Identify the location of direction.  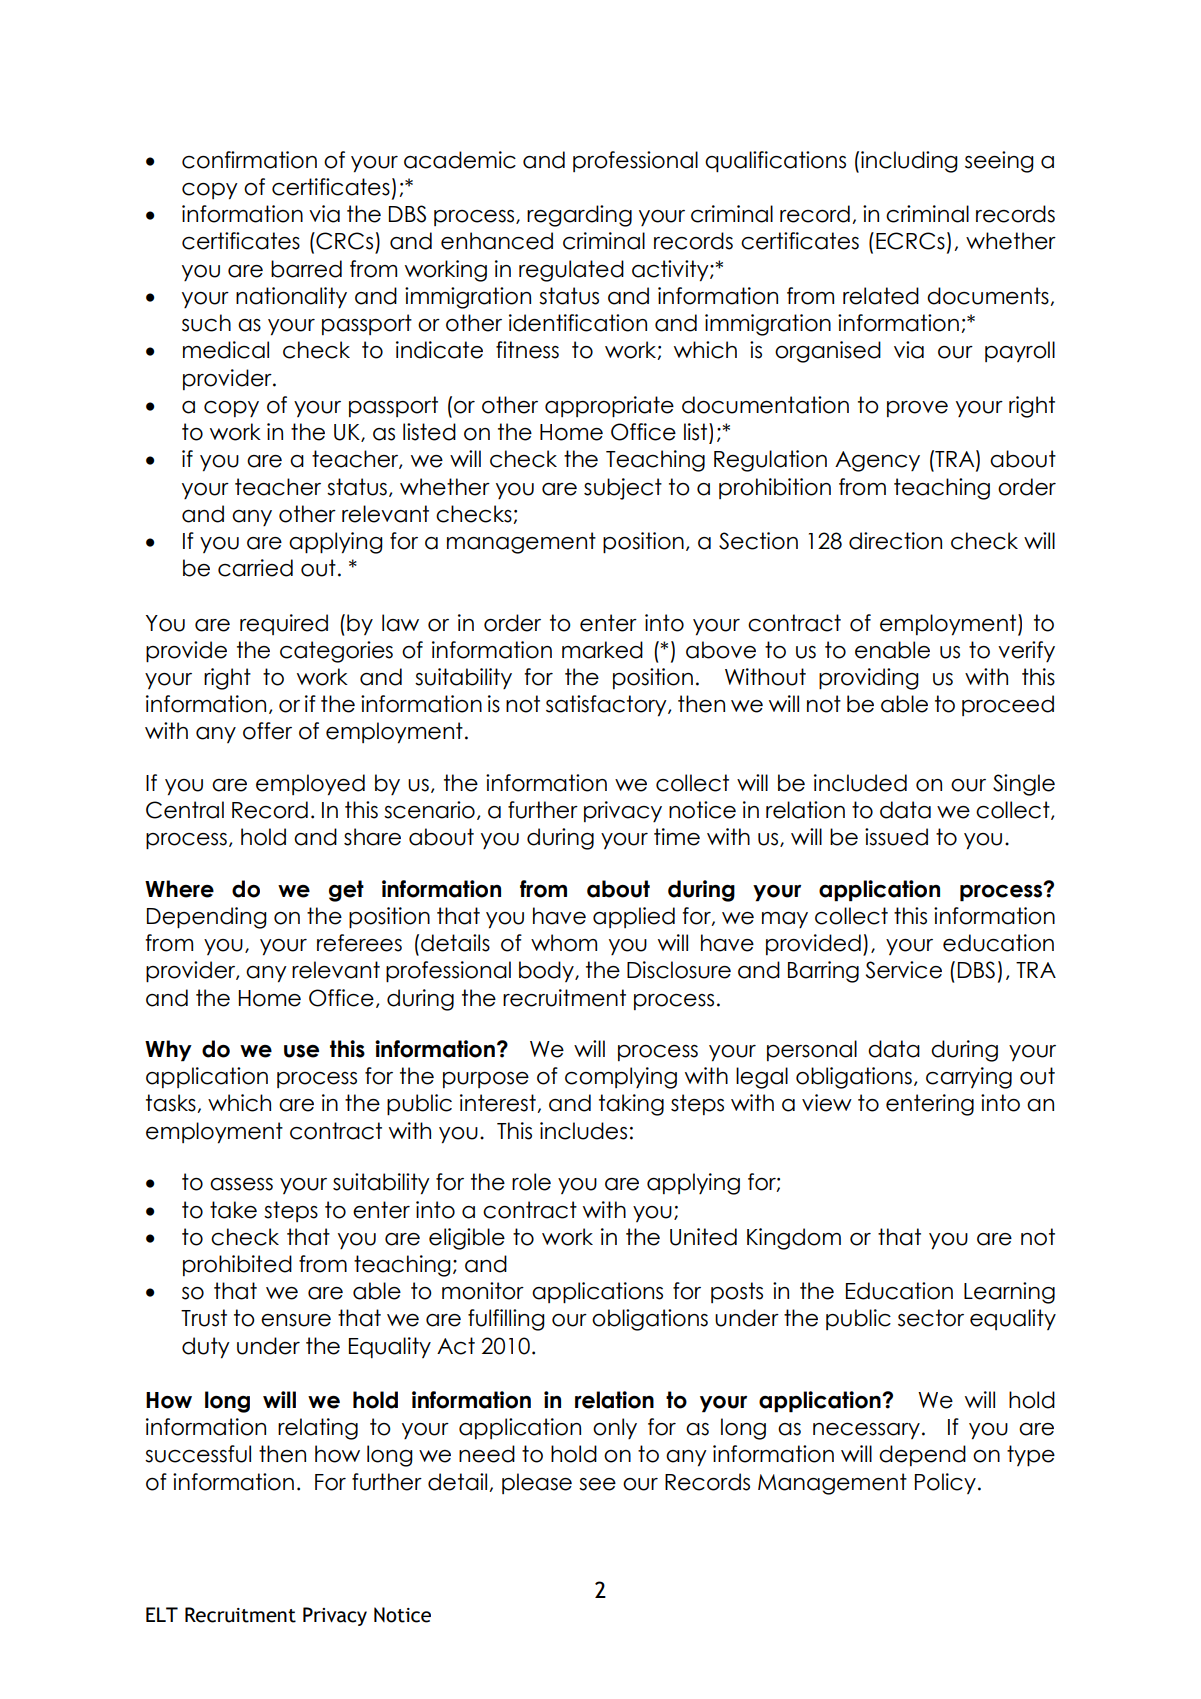
(895, 541).
